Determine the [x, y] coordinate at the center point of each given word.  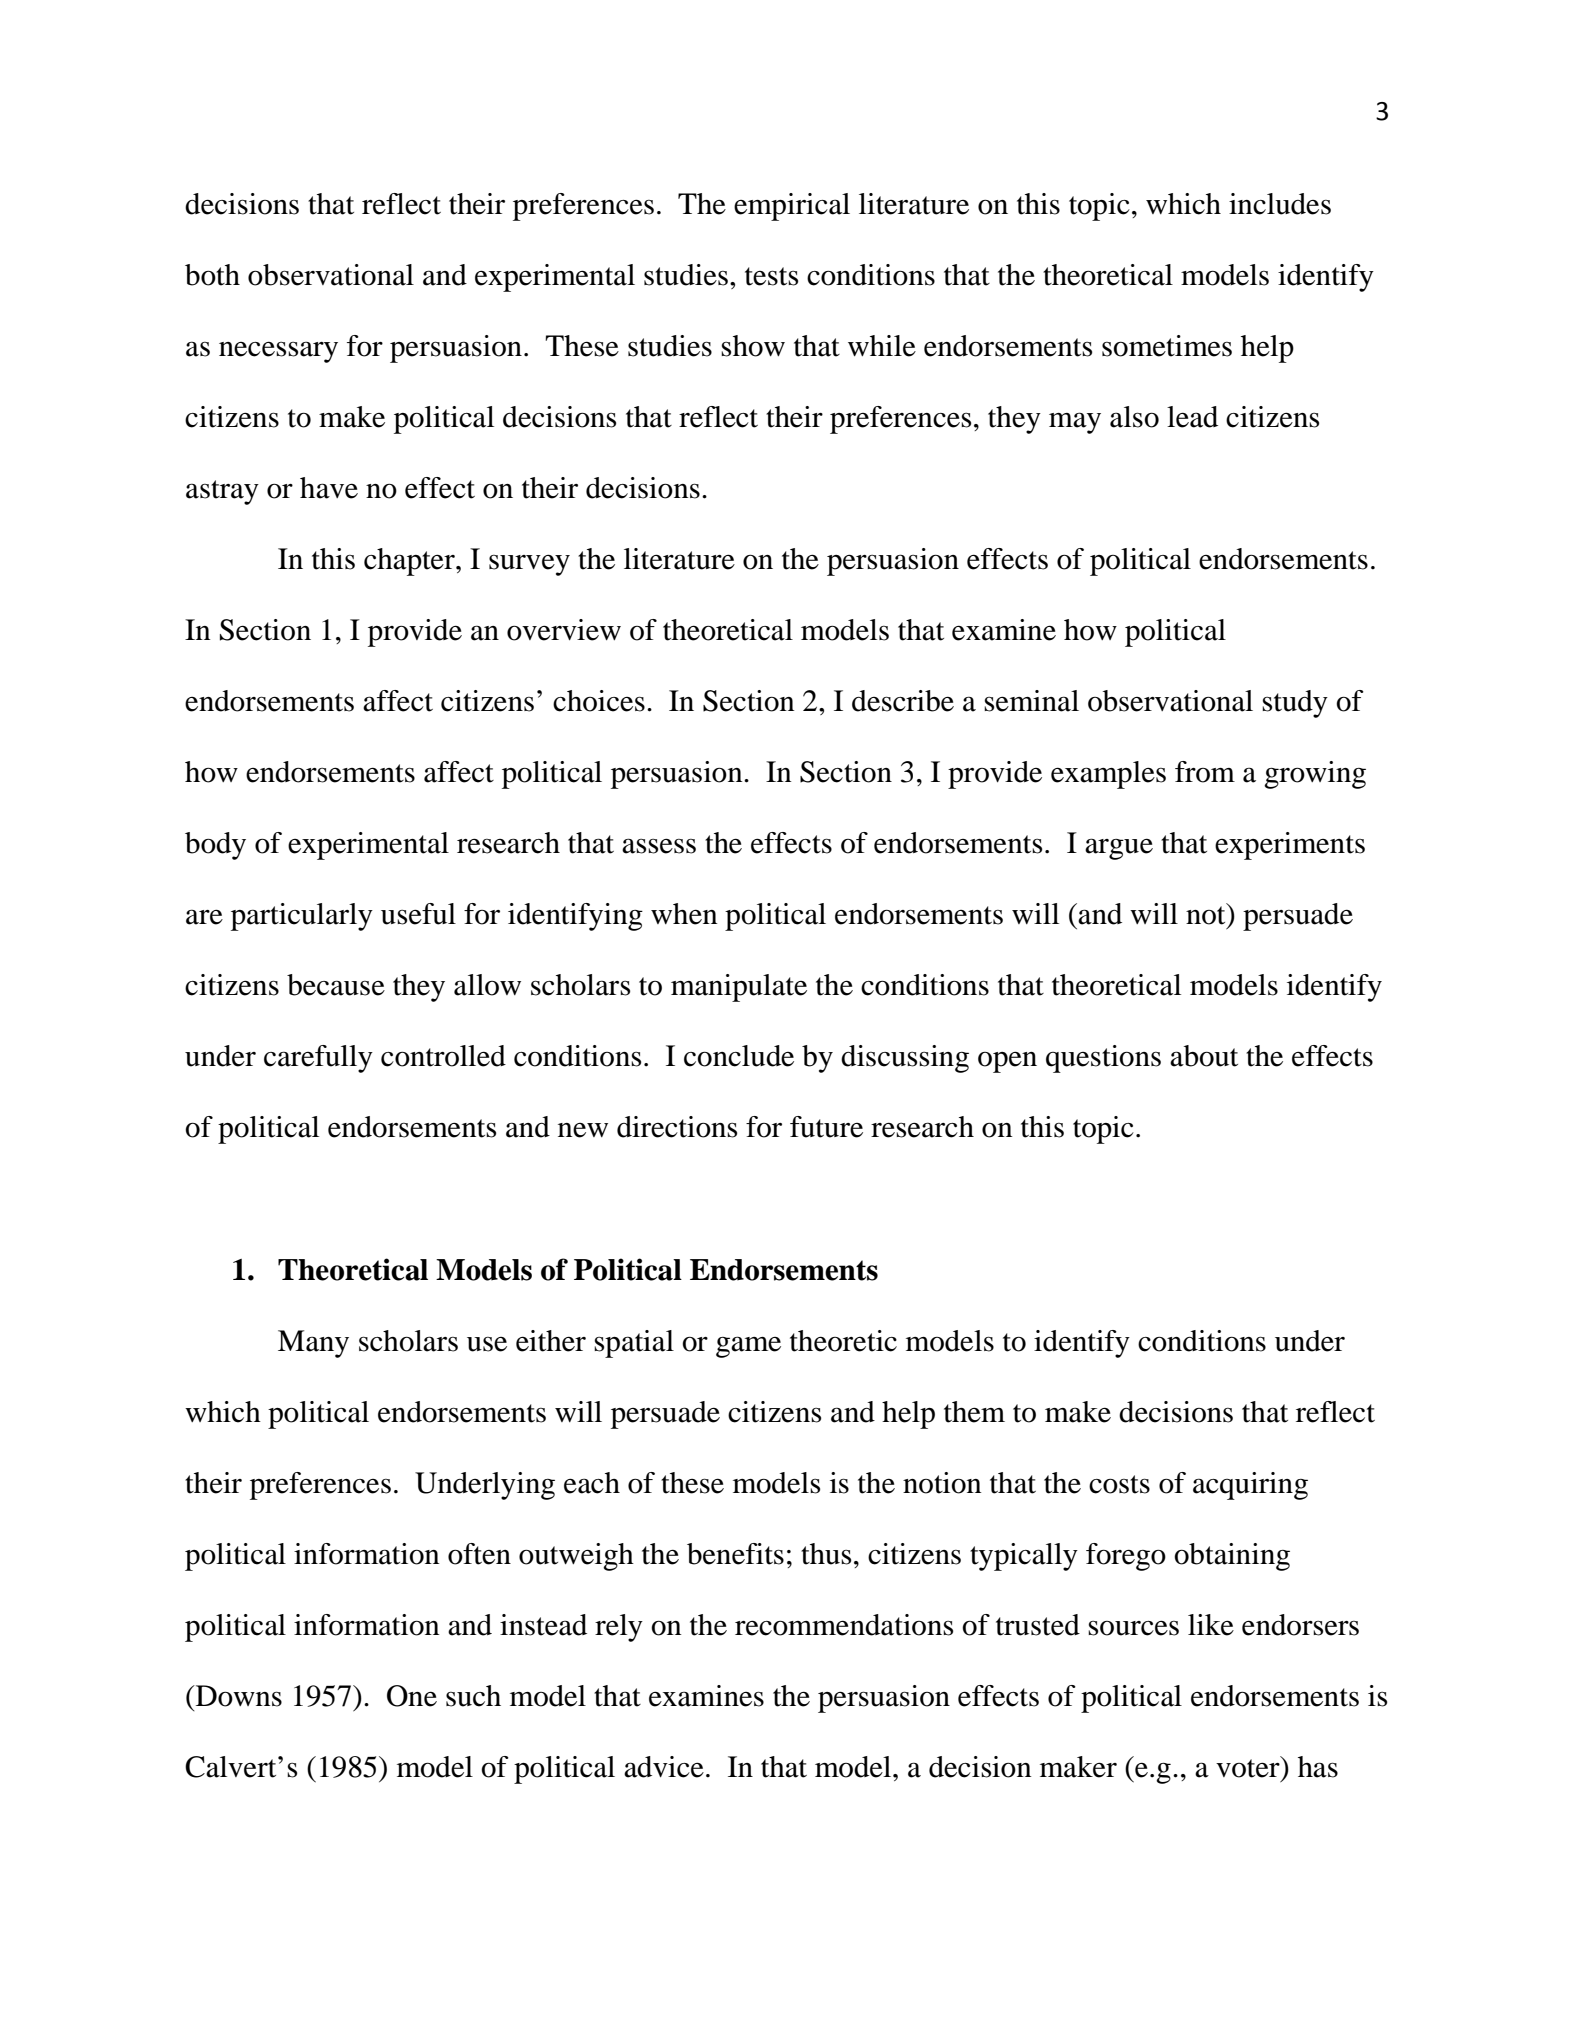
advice [664, 1767]
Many [313, 1344]
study [1295, 704]
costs [1119, 1484]
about [1204, 1056]
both [212, 275]
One [412, 1696]
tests [771, 276]
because [336, 985]
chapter [410, 562]
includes [1280, 204]
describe [903, 701]
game [748, 1347]
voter [1249, 1767]
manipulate [739, 988]
